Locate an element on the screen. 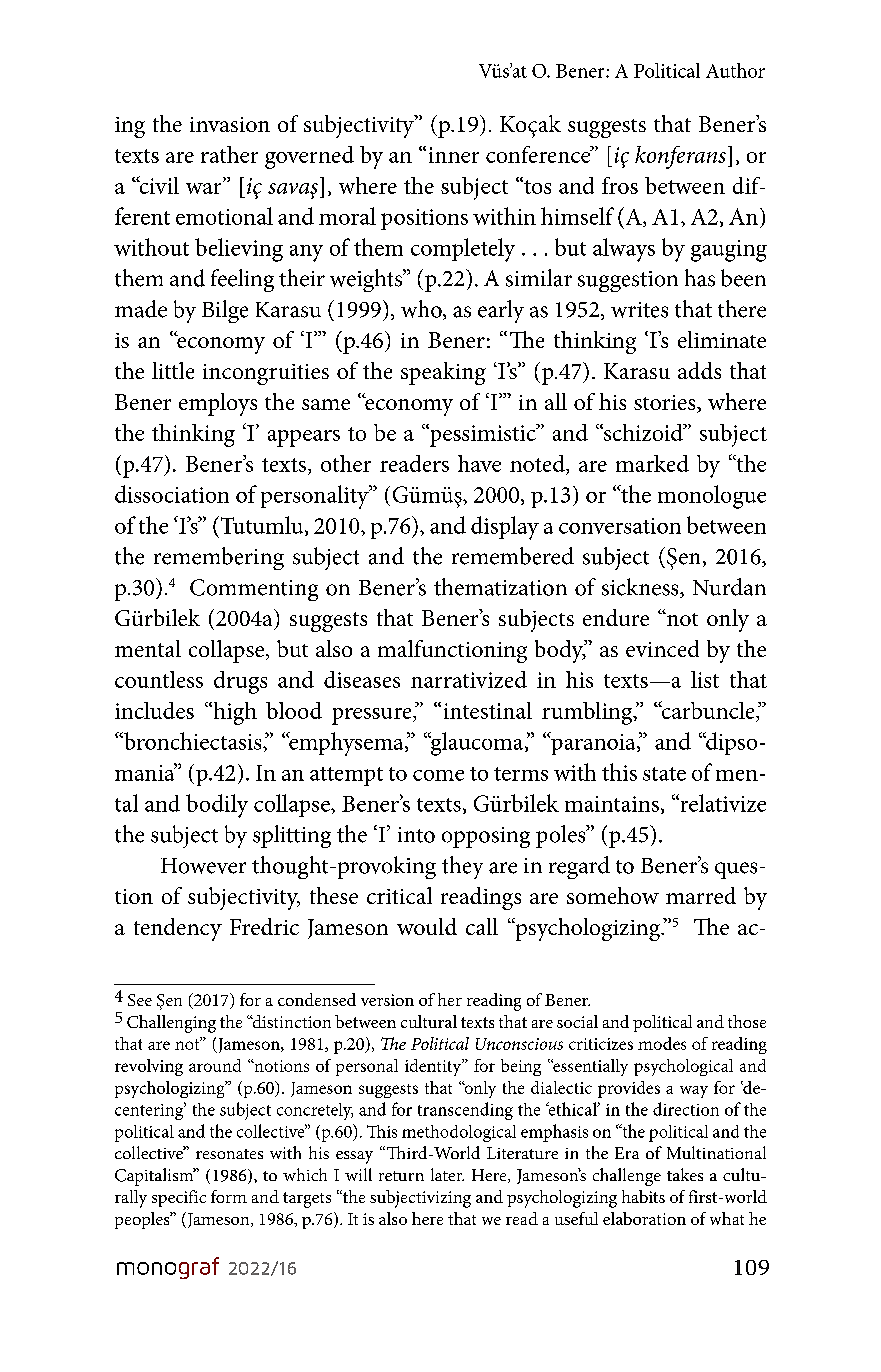  inner is located at coordinates (454, 155).
